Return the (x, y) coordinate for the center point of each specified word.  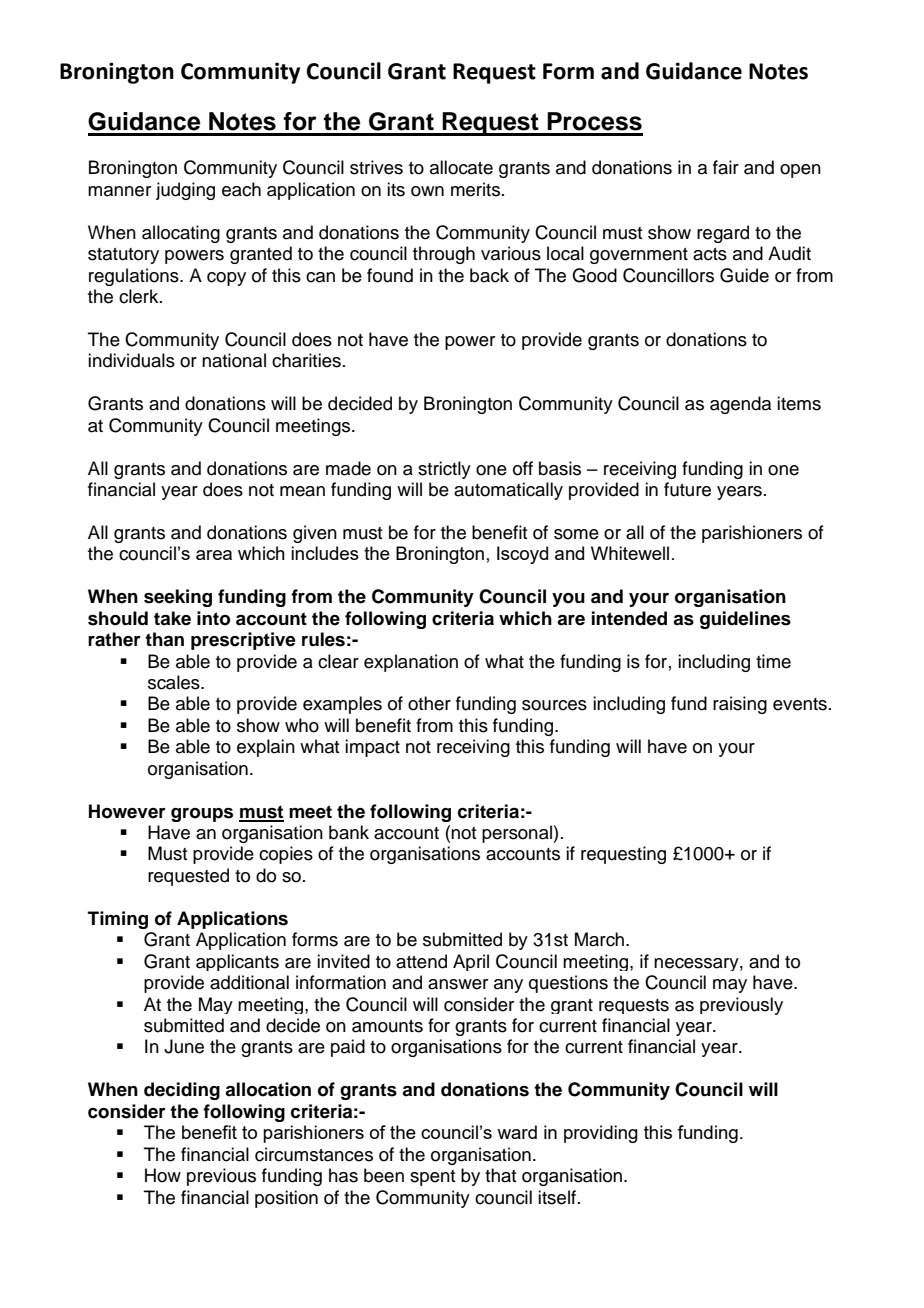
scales (175, 682)
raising (740, 705)
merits (475, 189)
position (286, 1199)
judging (185, 191)
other (429, 703)
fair (726, 167)
